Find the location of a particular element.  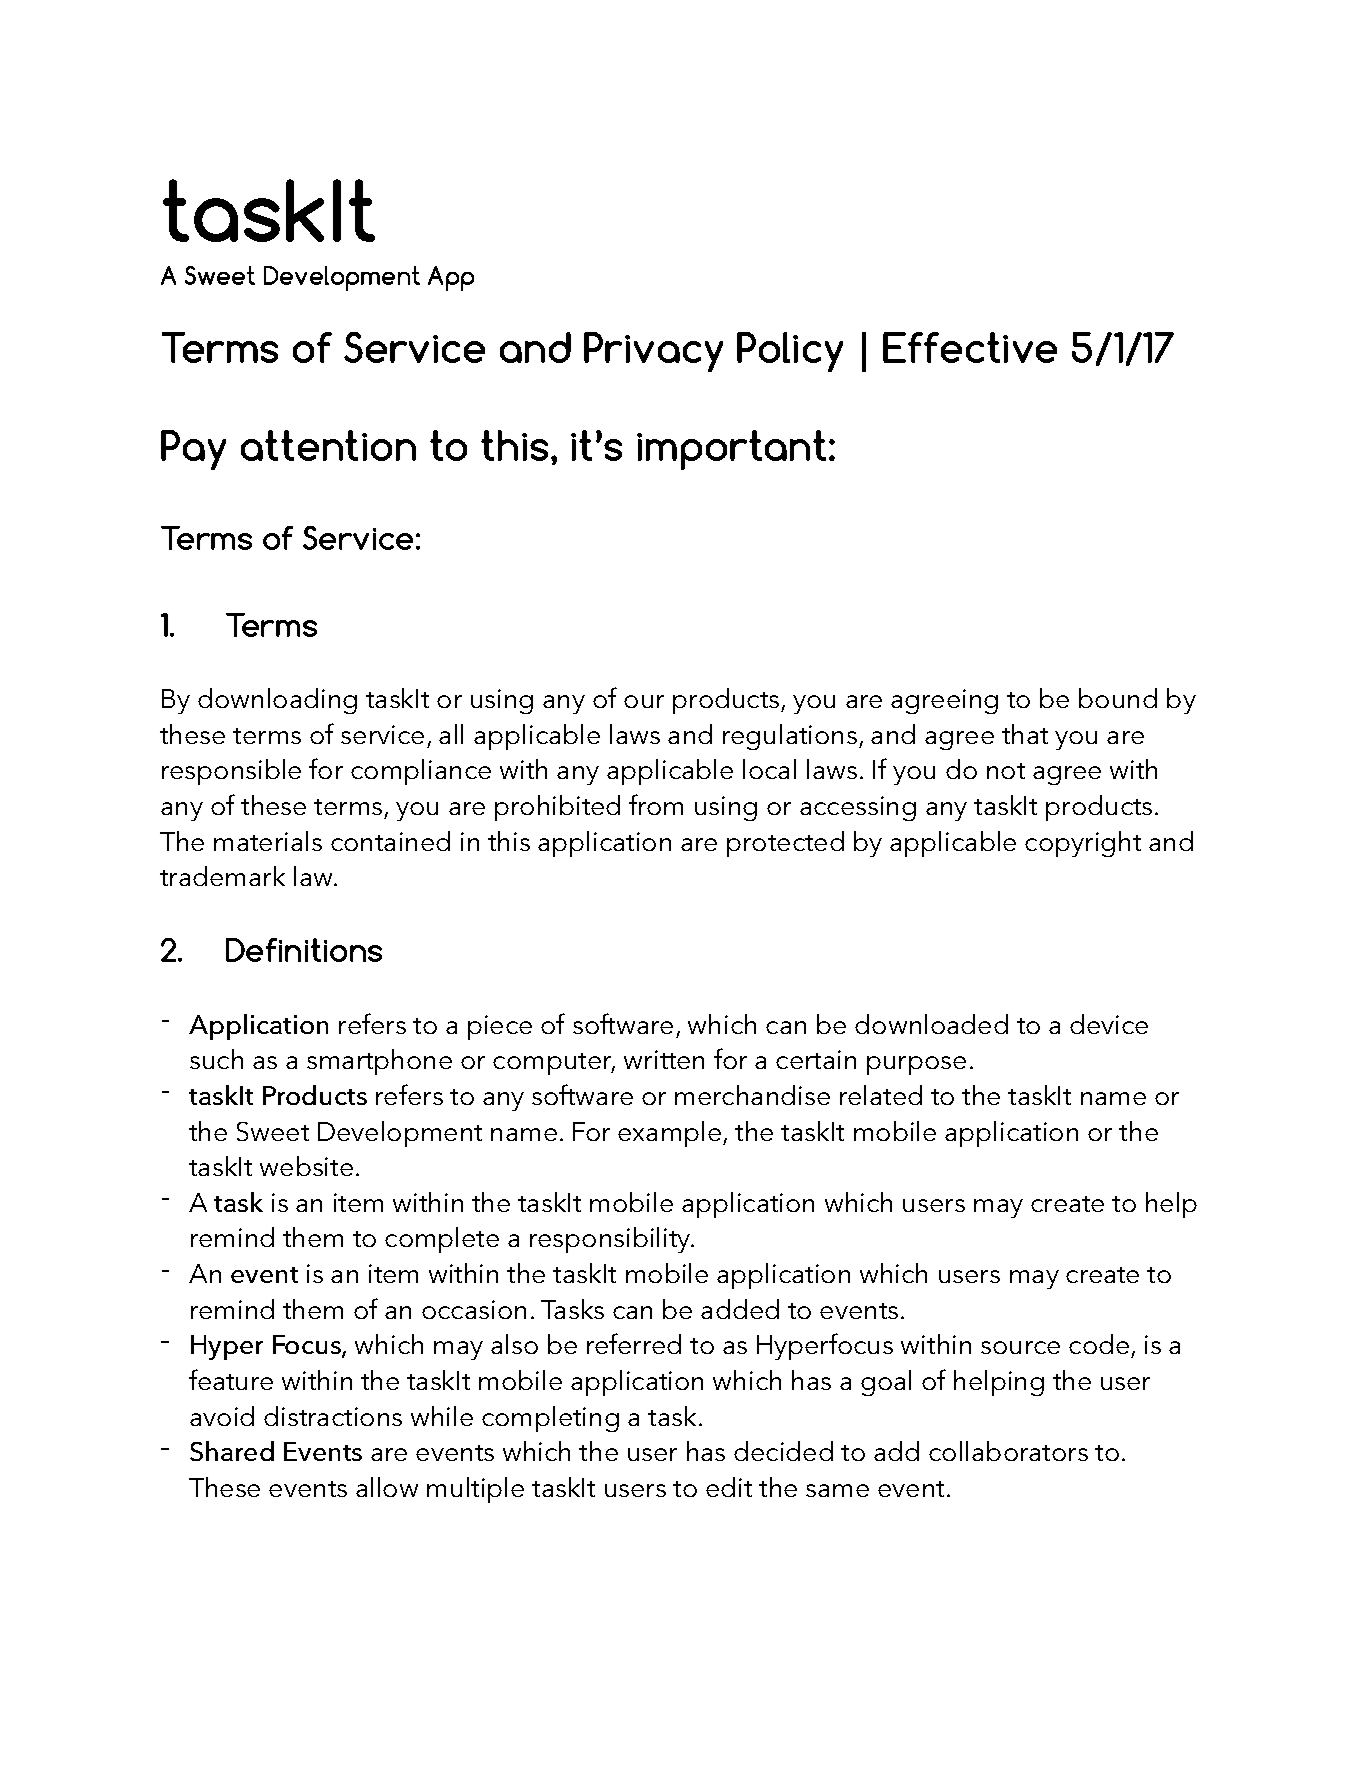

example is located at coordinates (671, 1134).
